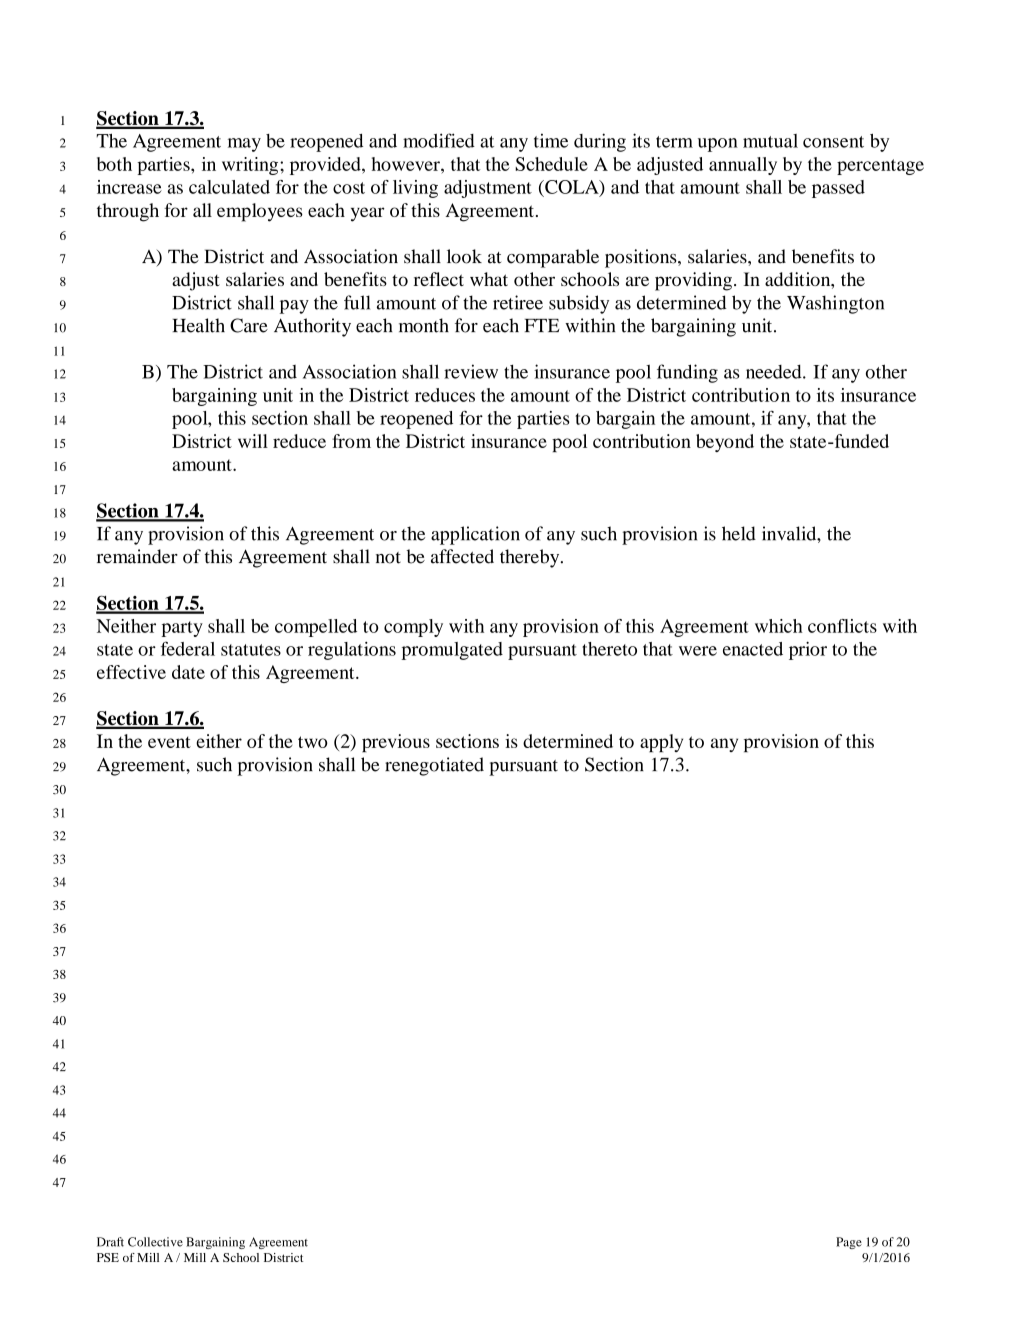 The height and width of the screenshot is (1325, 1024). Describe the element at coordinates (137, 556) in the screenshot. I see `remainder` at that location.
